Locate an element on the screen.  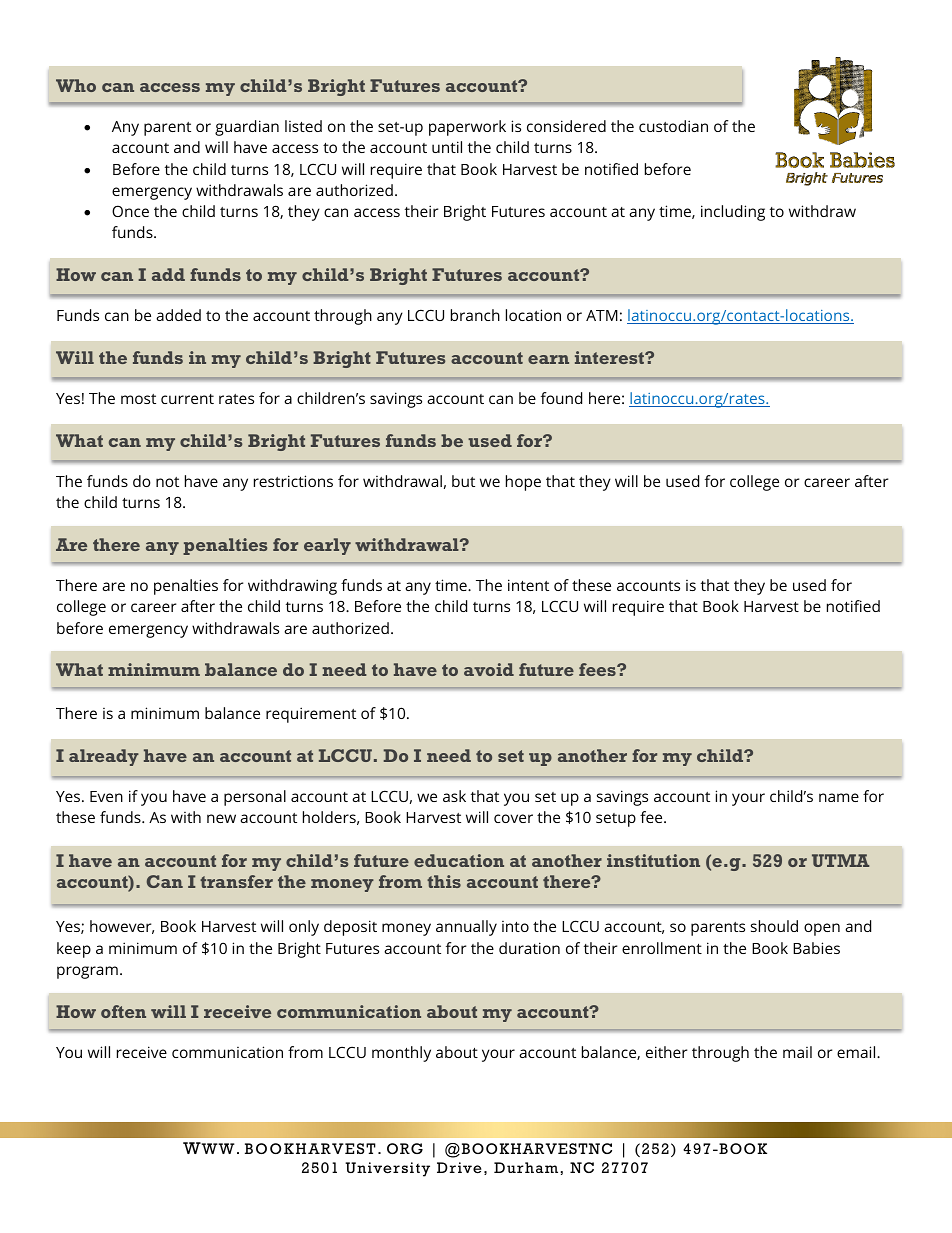
but is located at coordinates (463, 481).
